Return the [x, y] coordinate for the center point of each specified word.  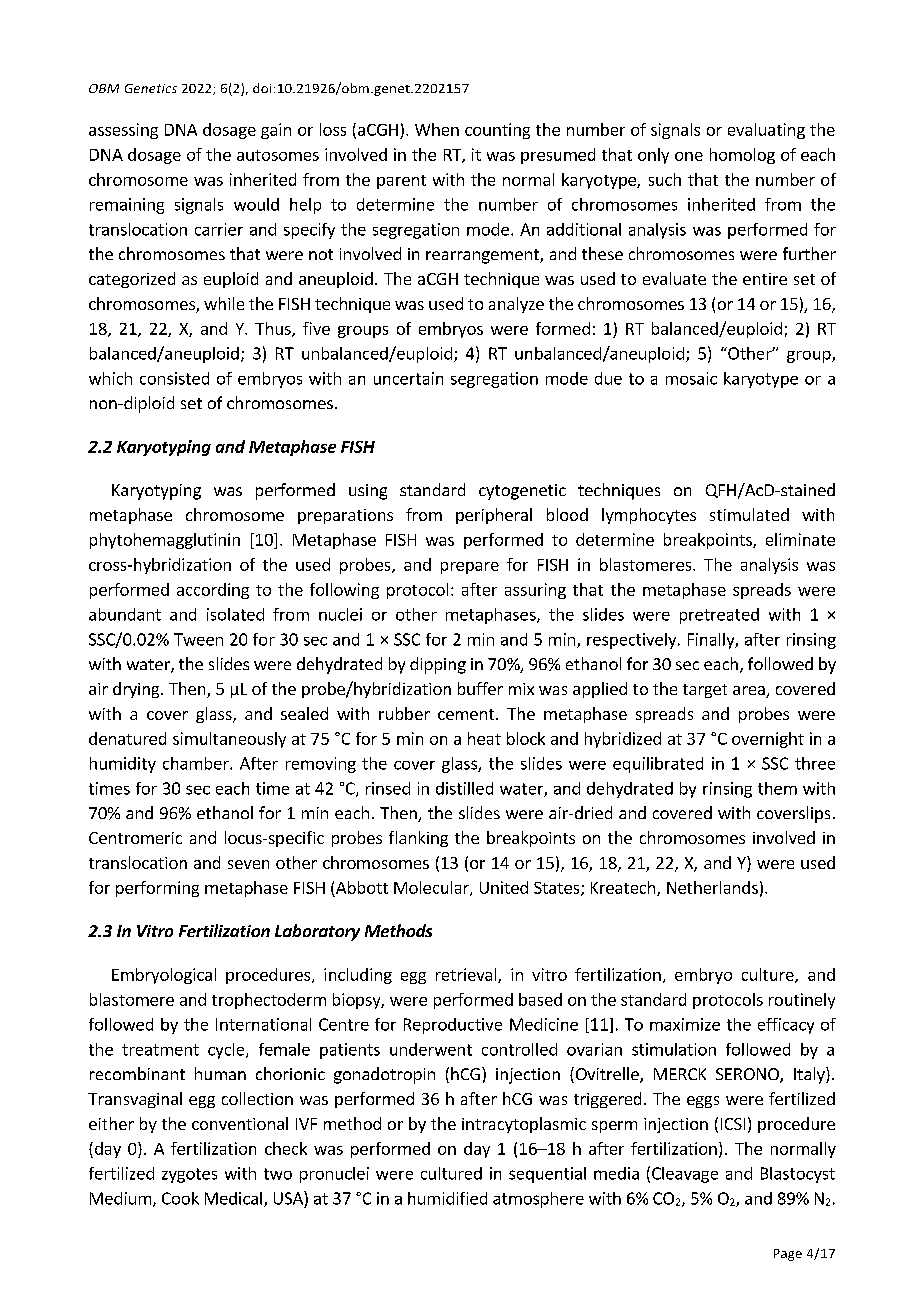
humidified [447, 1198]
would [256, 204]
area [750, 692]
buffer [480, 688]
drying [137, 690]
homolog [742, 156]
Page [788, 1255]
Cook [180, 1198]
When [437, 129]
